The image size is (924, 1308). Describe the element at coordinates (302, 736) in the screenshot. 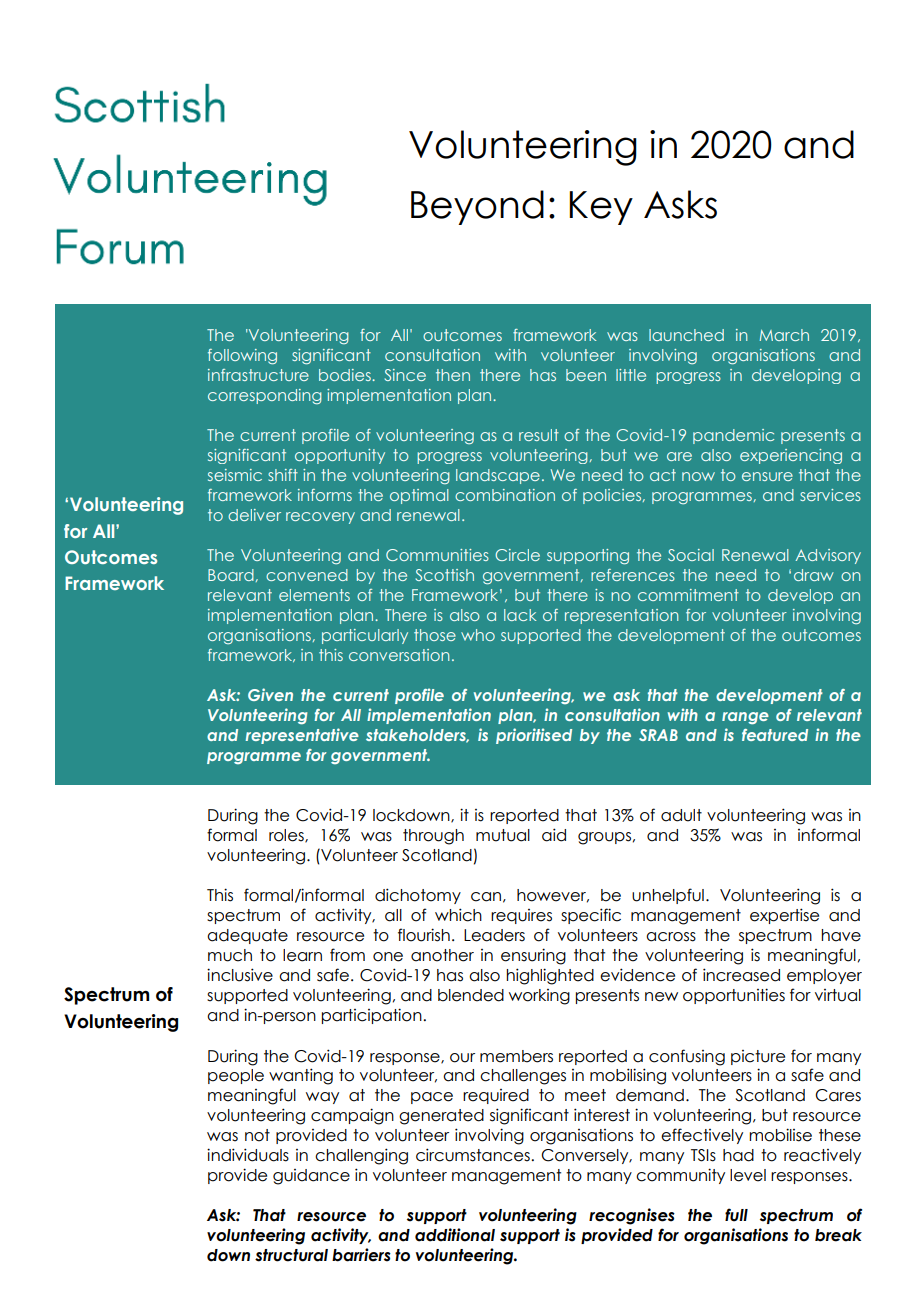

I see `representative` at that location.
